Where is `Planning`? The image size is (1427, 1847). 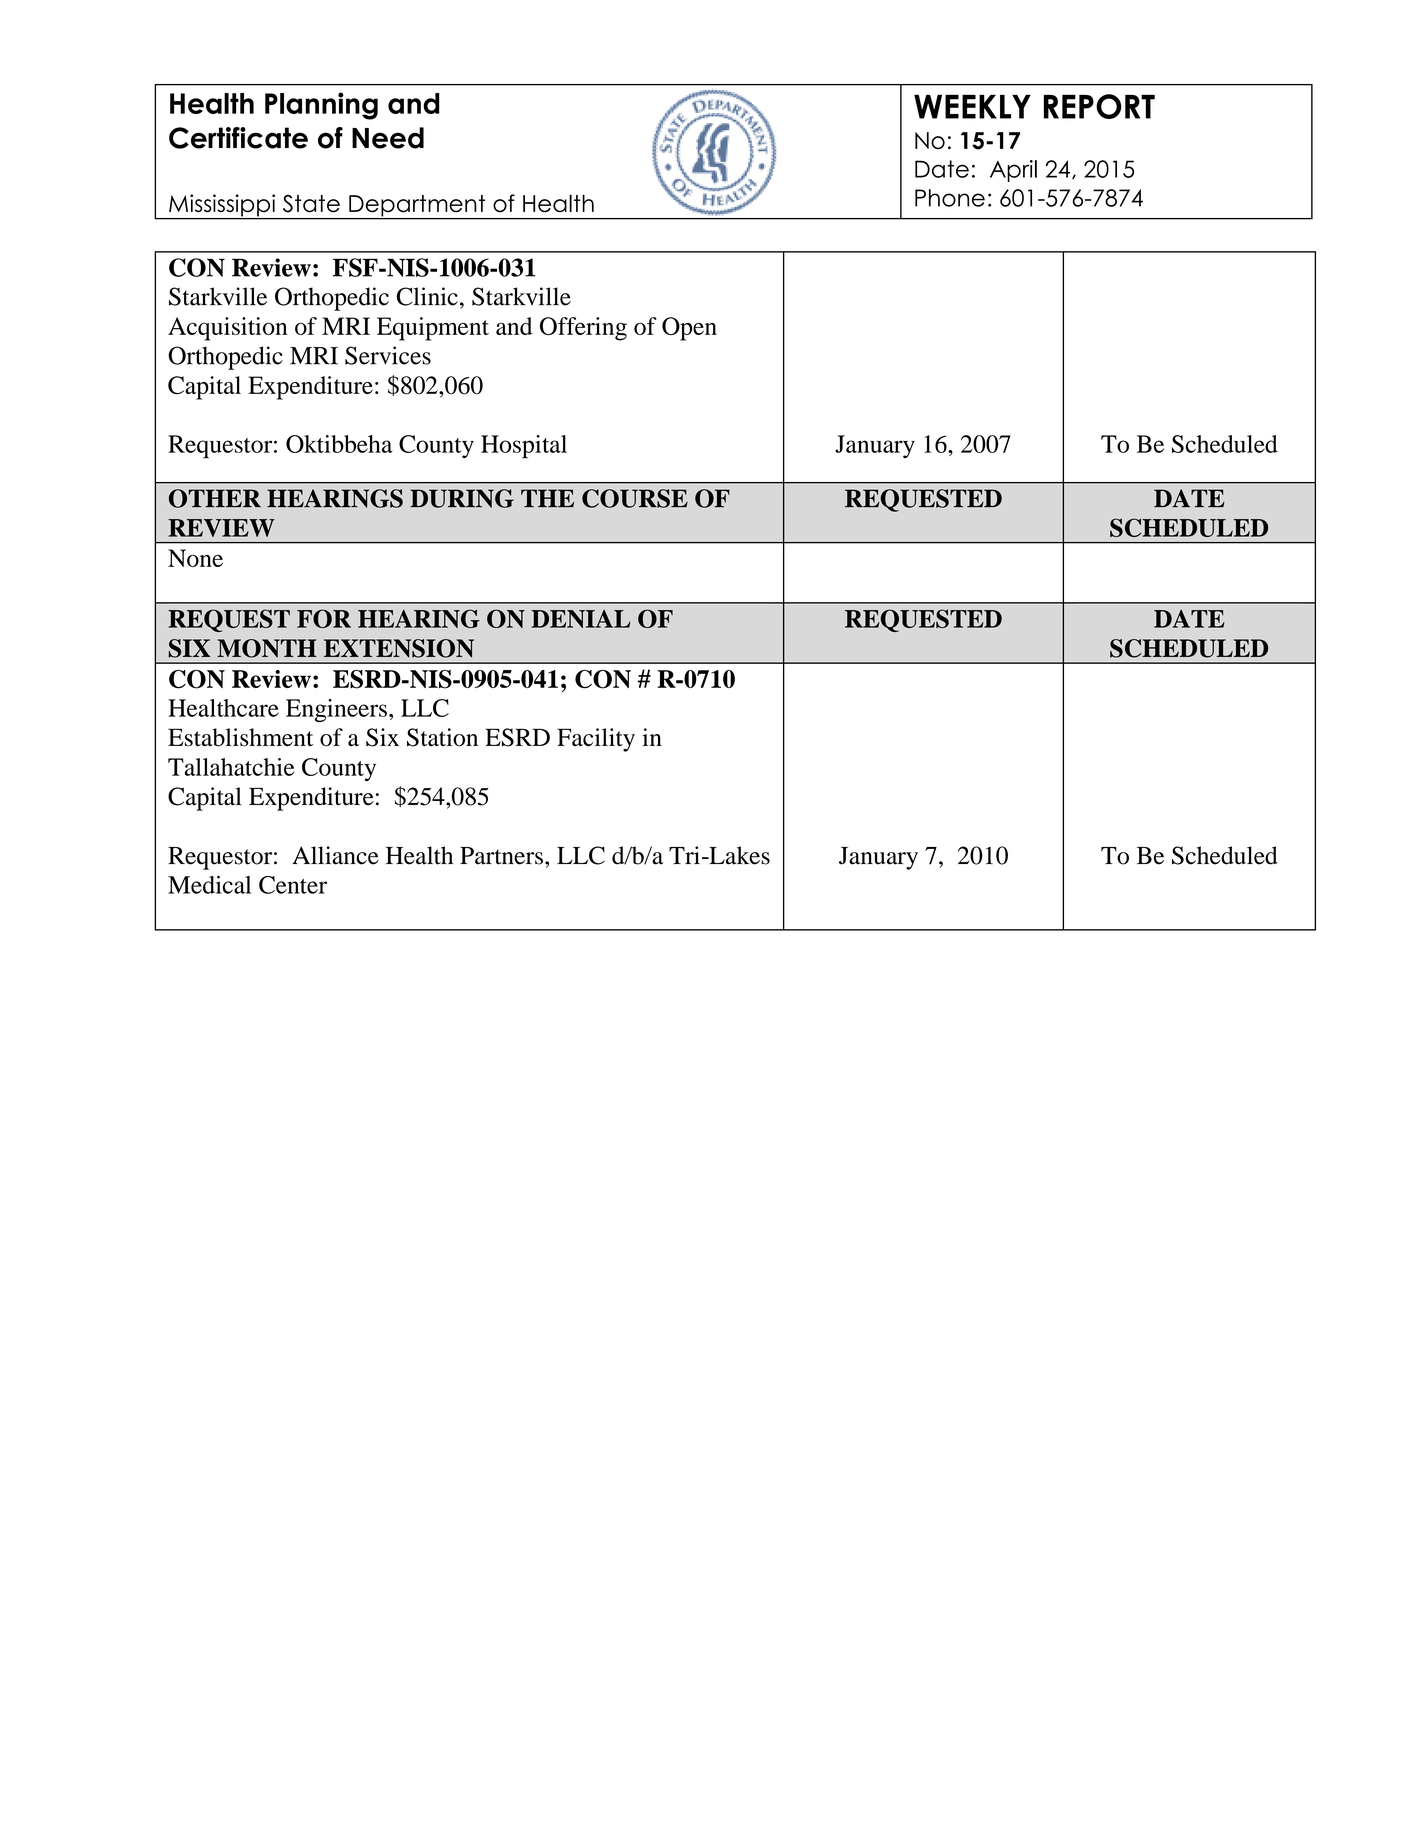 Planning is located at coordinates (321, 106).
